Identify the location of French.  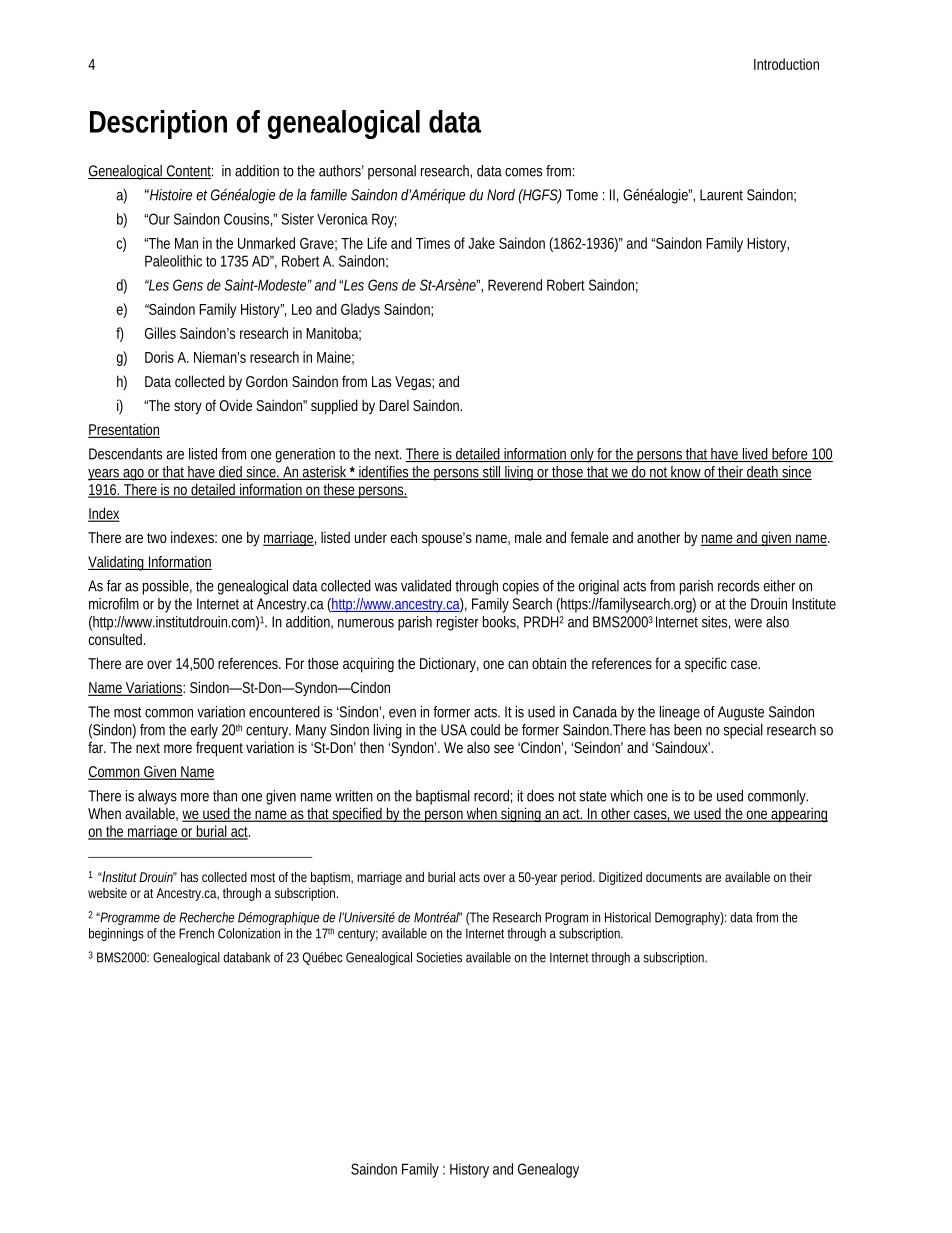
(196, 933).
